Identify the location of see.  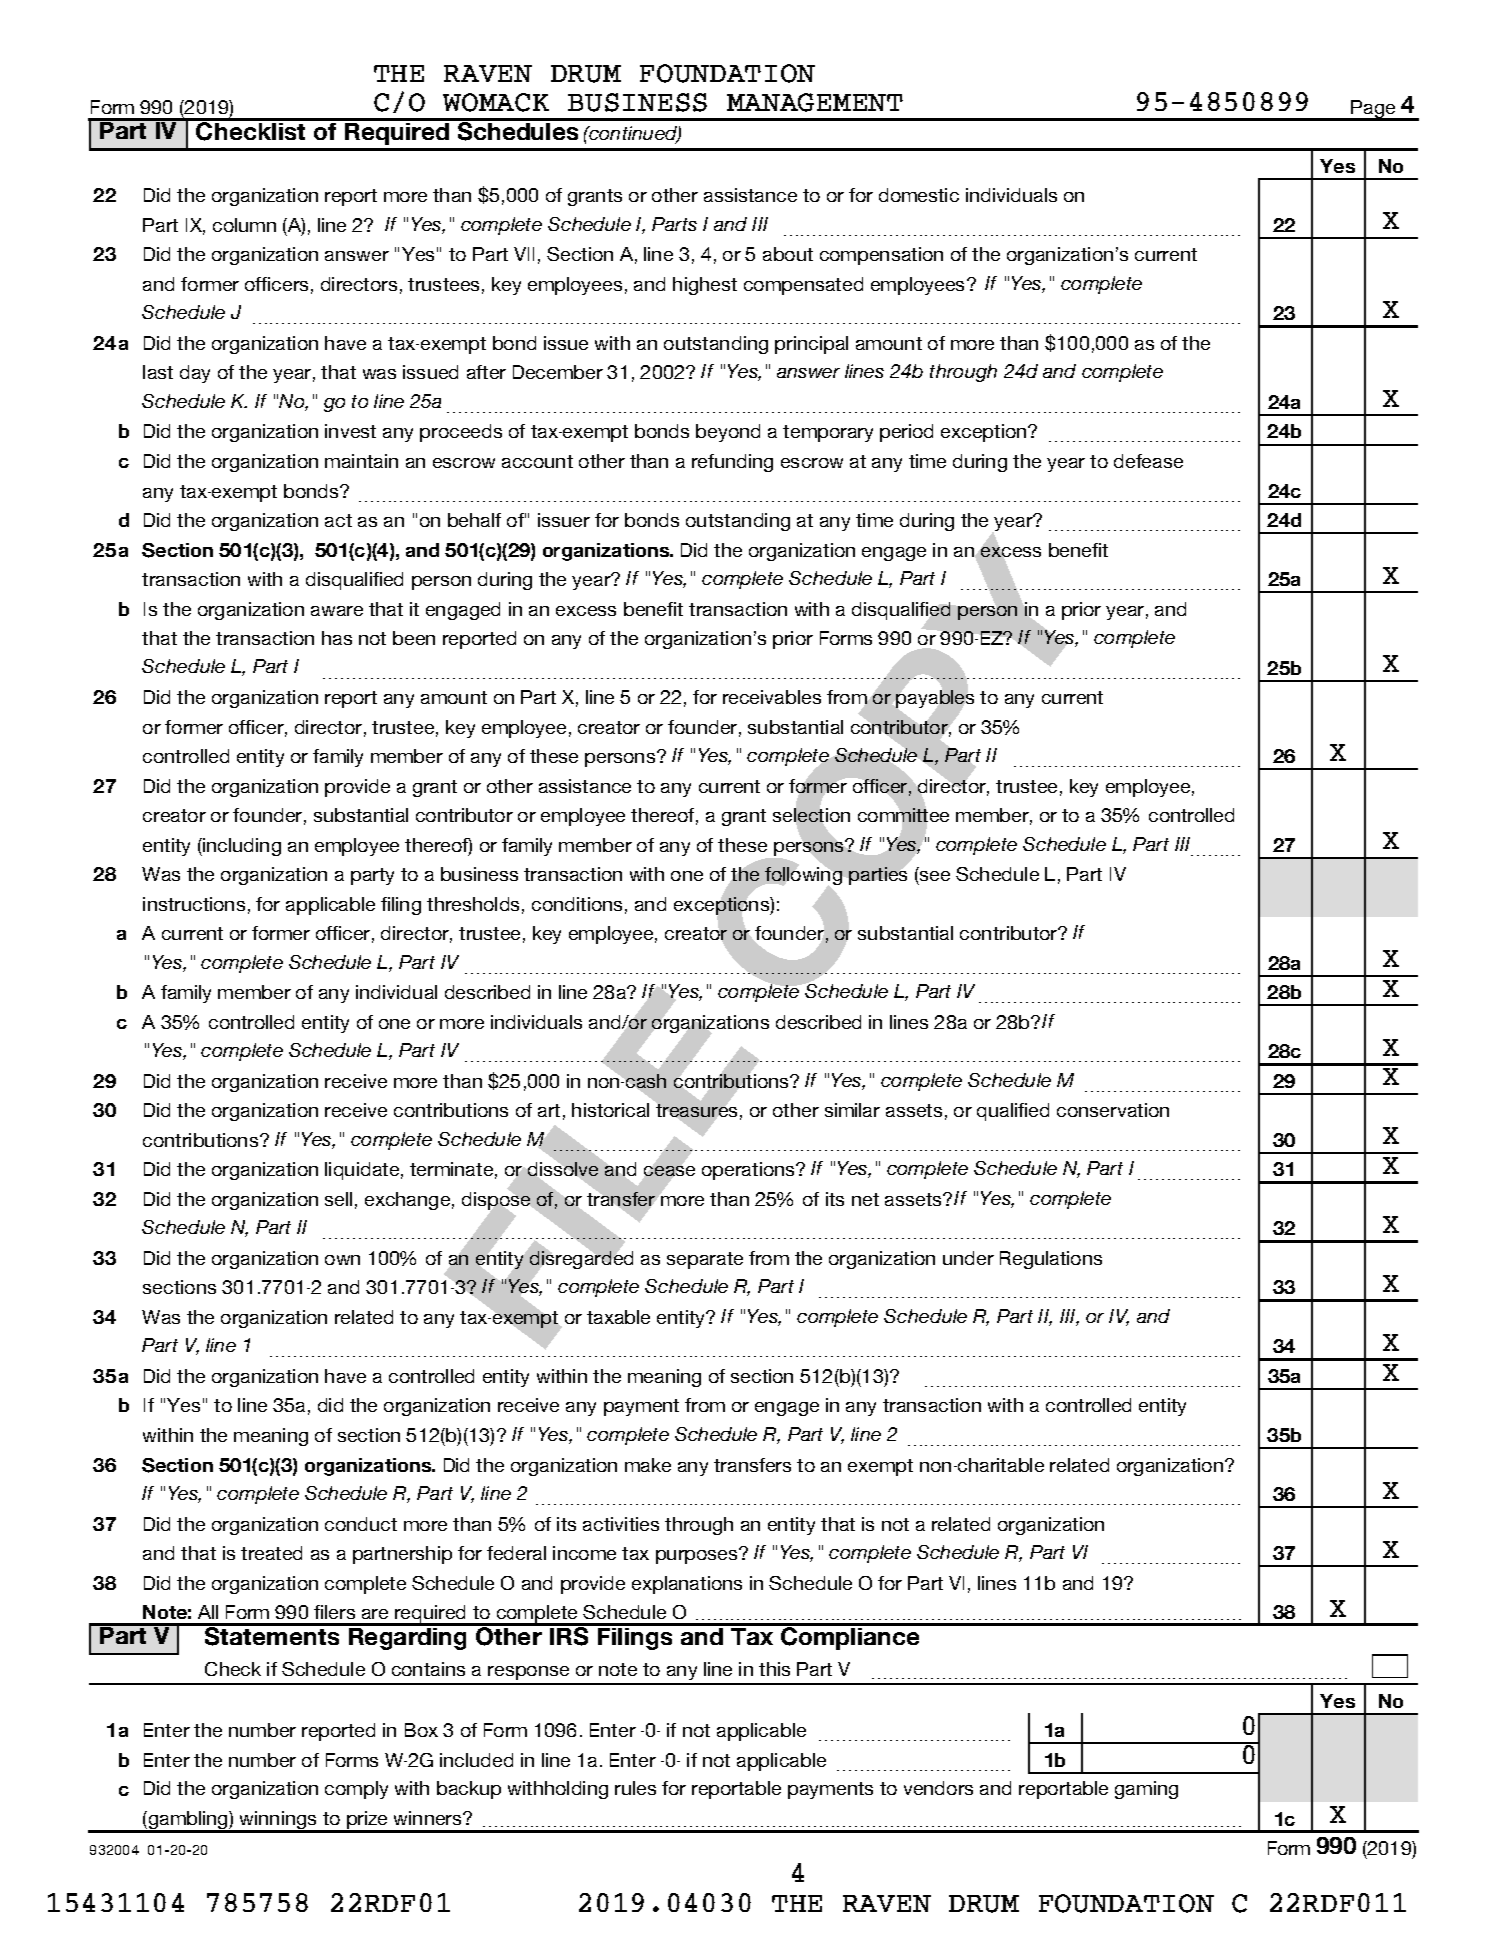
(935, 876).
